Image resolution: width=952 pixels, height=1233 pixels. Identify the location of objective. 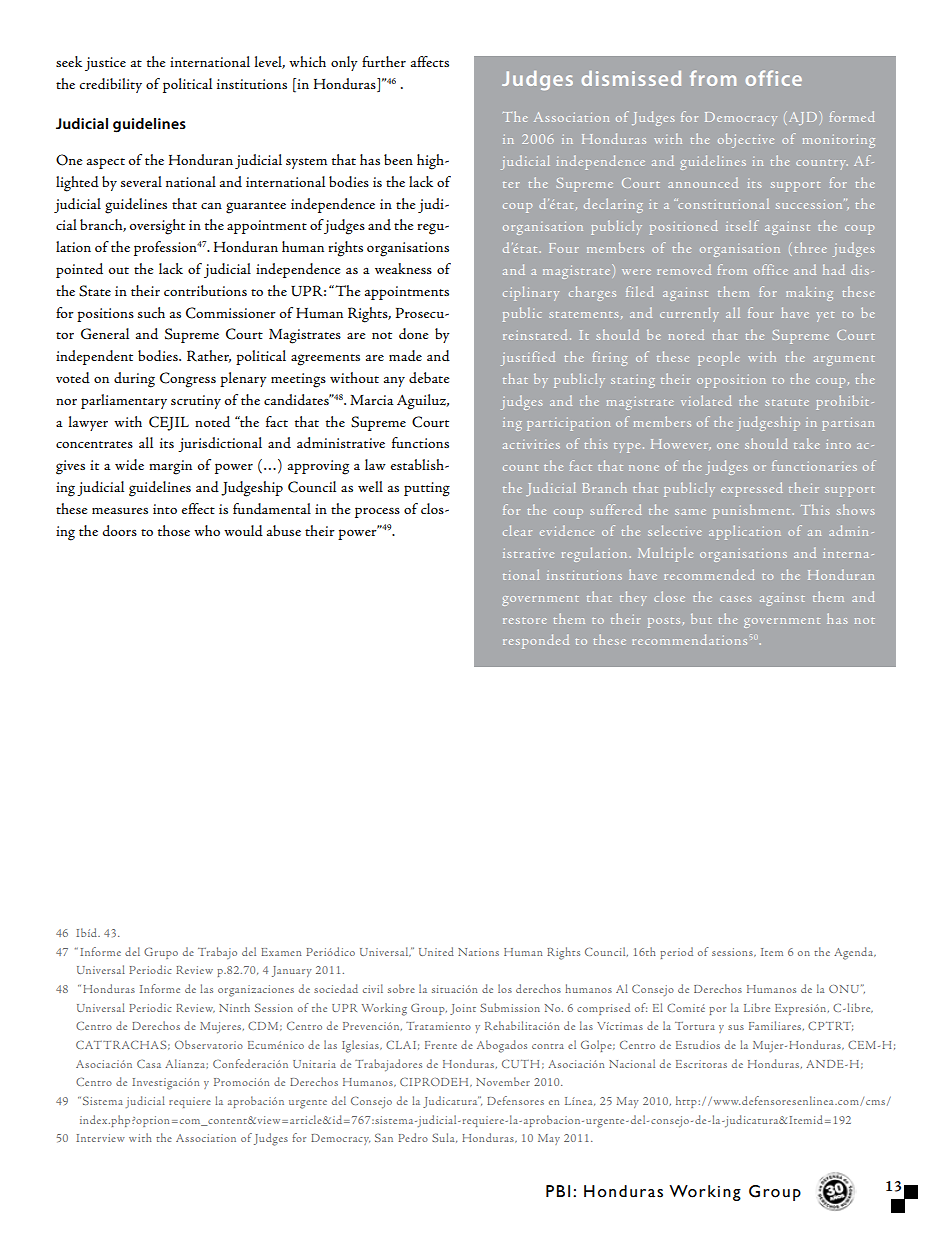
(746, 140).
